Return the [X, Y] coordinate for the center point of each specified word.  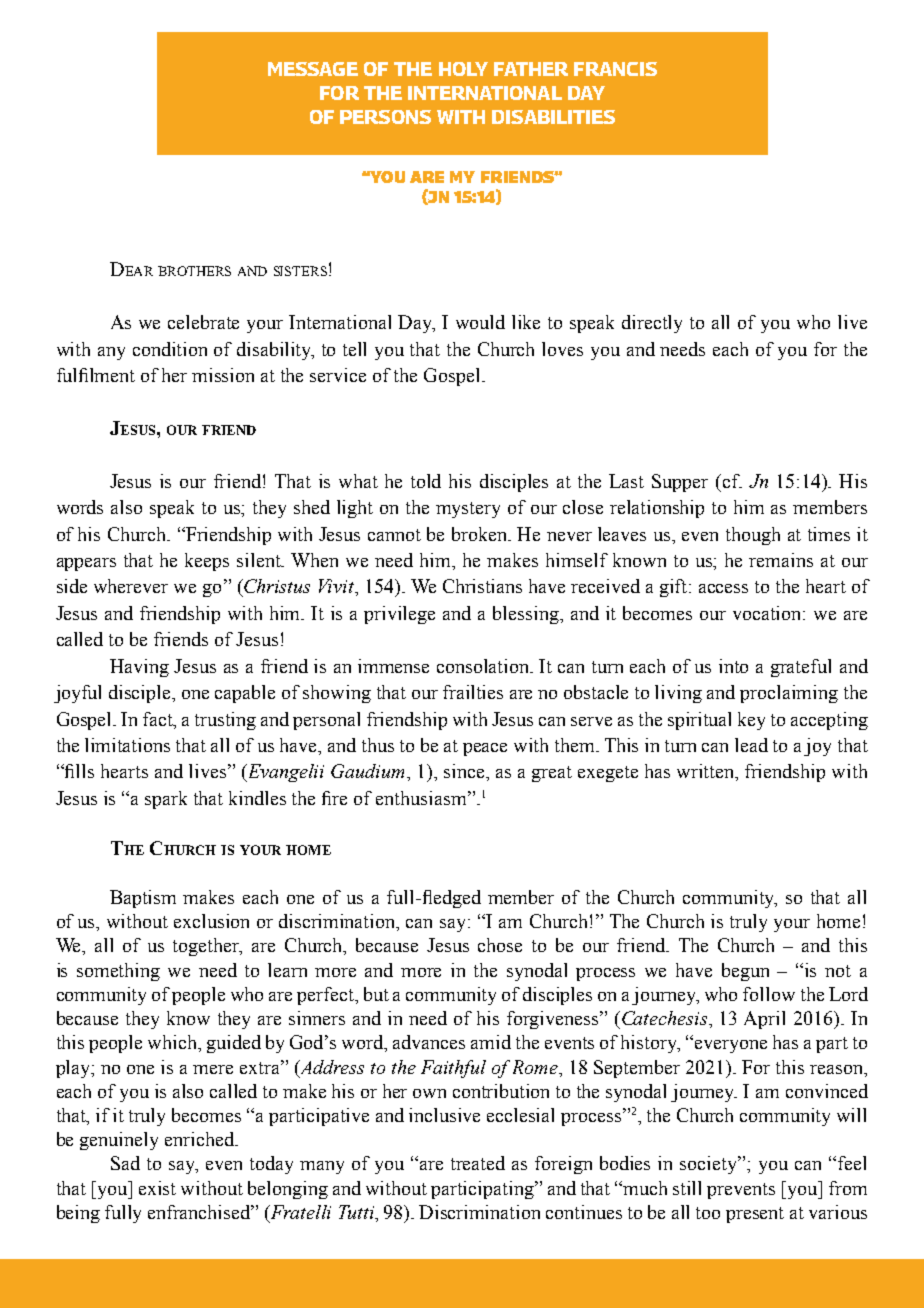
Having [139, 668]
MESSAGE [313, 69]
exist [157, 1188]
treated [478, 1163]
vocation [769, 613]
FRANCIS [615, 69]
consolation [484, 666]
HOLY [463, 69]
